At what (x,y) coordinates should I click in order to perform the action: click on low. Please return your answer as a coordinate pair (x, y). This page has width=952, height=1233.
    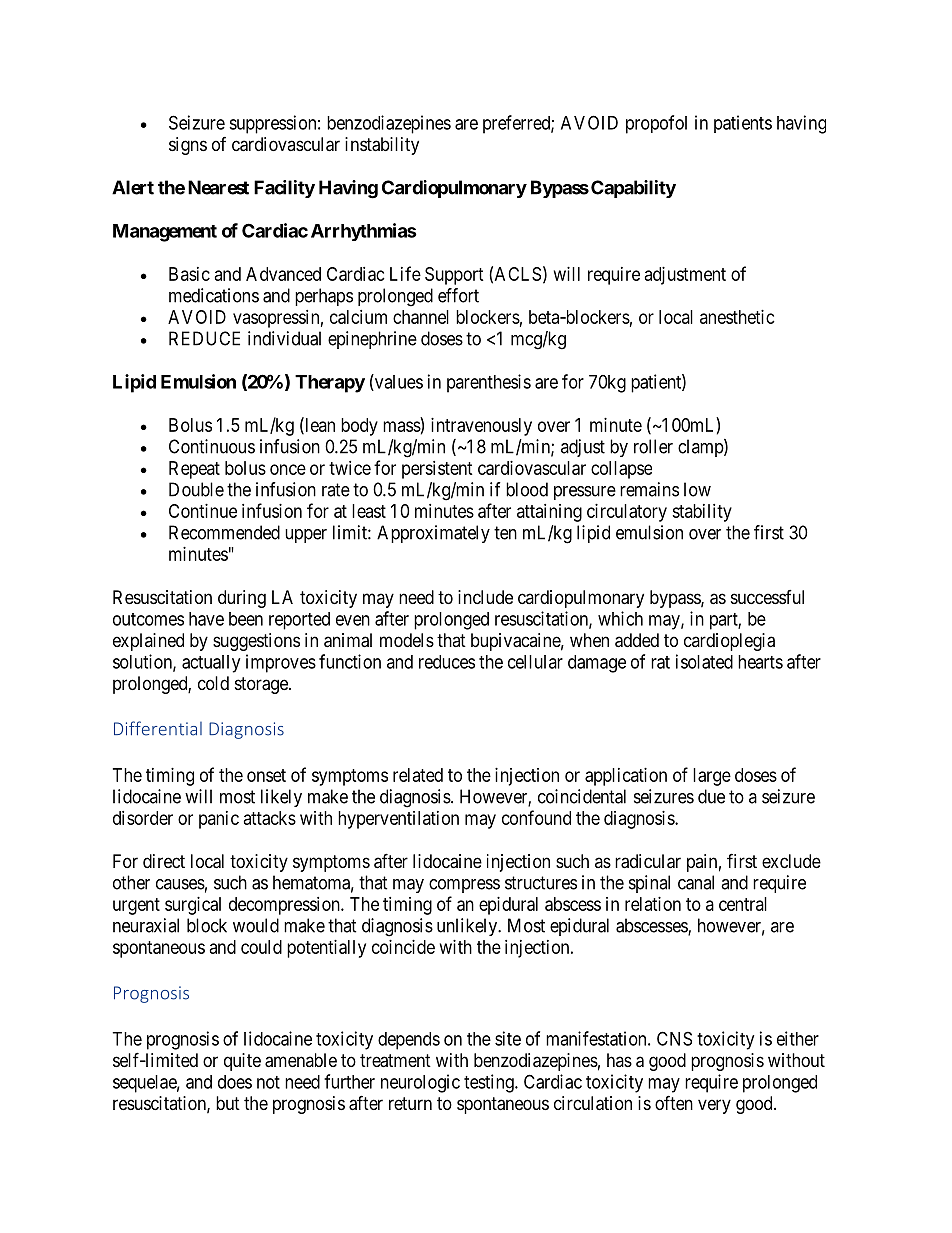
    Looking at the image, I should click on (697, 489).
